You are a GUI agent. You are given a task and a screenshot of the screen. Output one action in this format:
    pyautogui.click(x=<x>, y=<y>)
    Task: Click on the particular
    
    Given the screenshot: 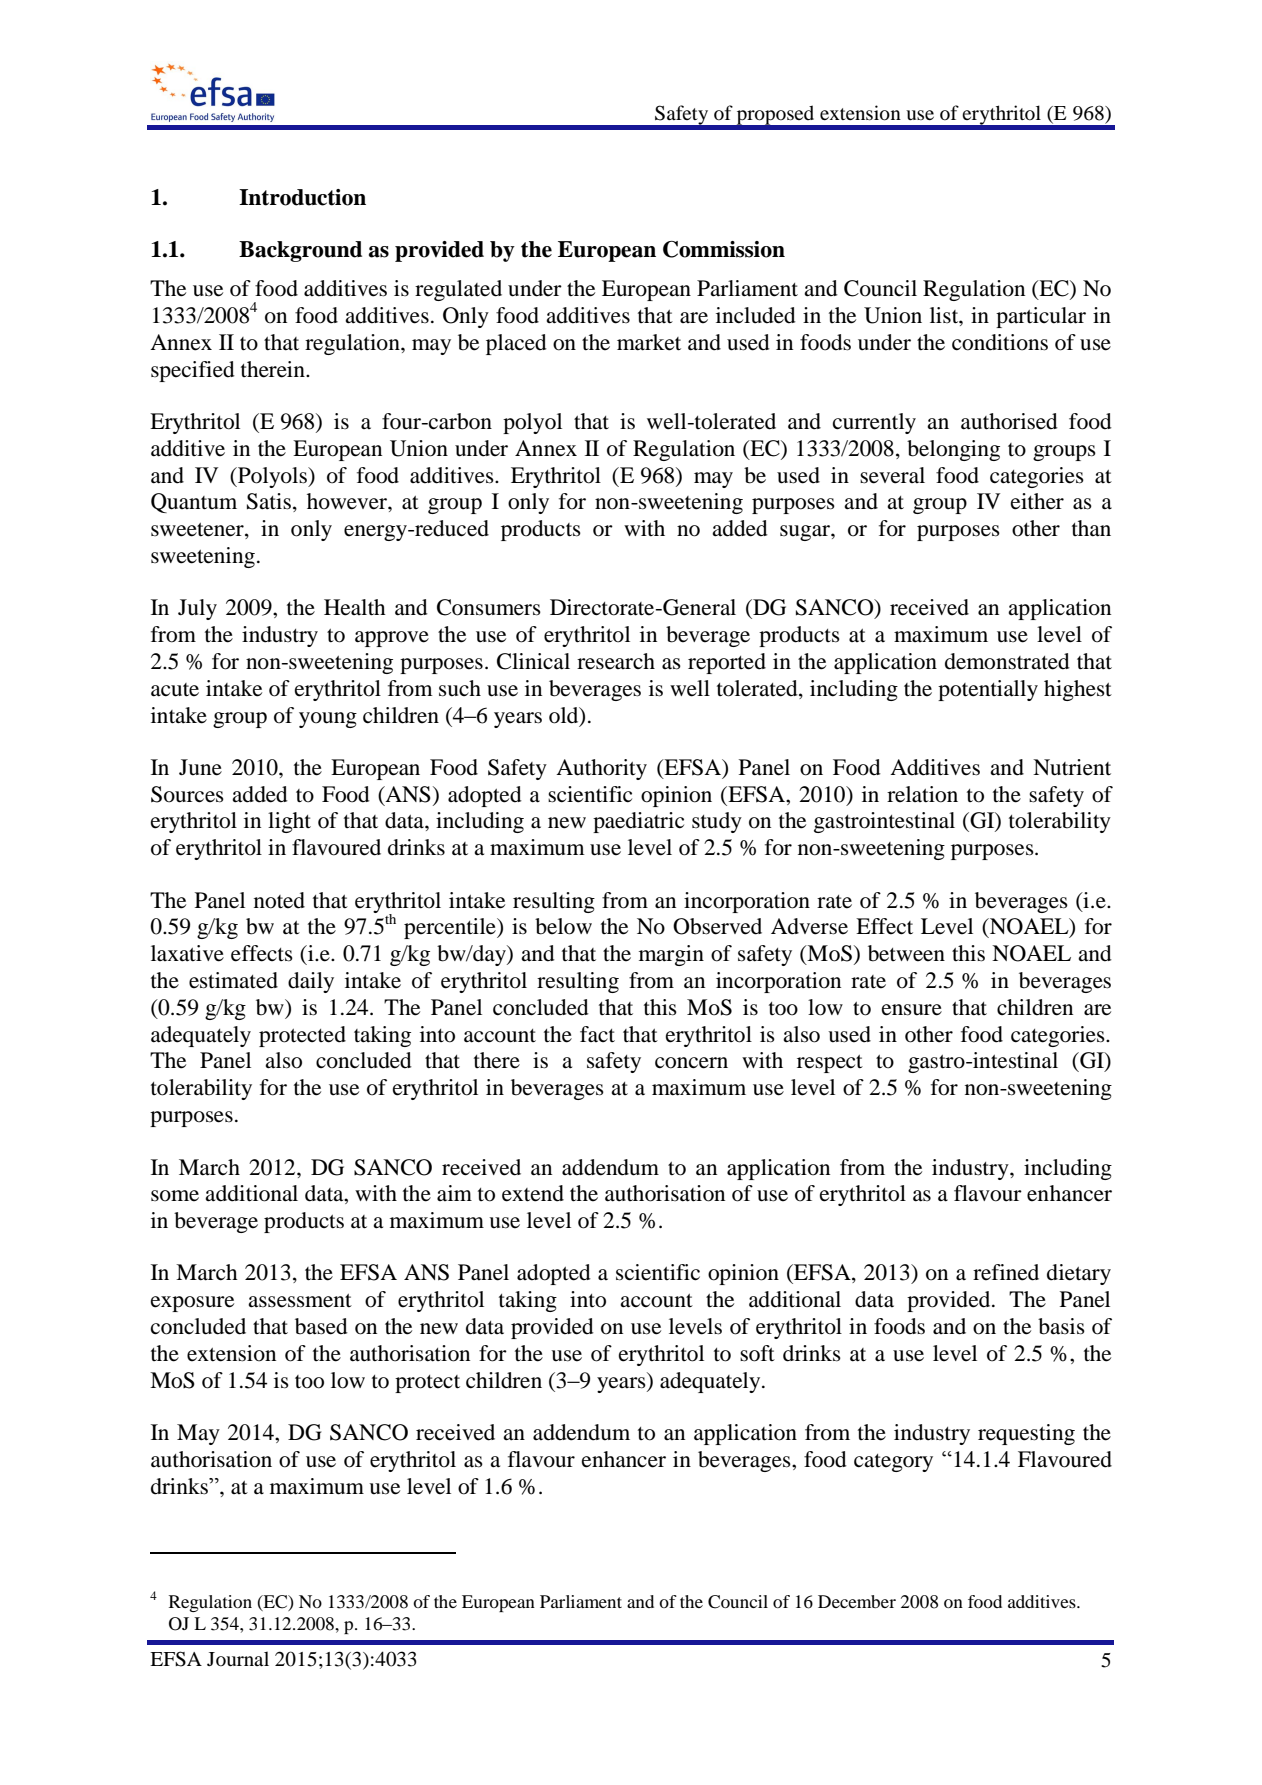 What is the action you would take?
    pyautogui.click(x=1041, y=317)
